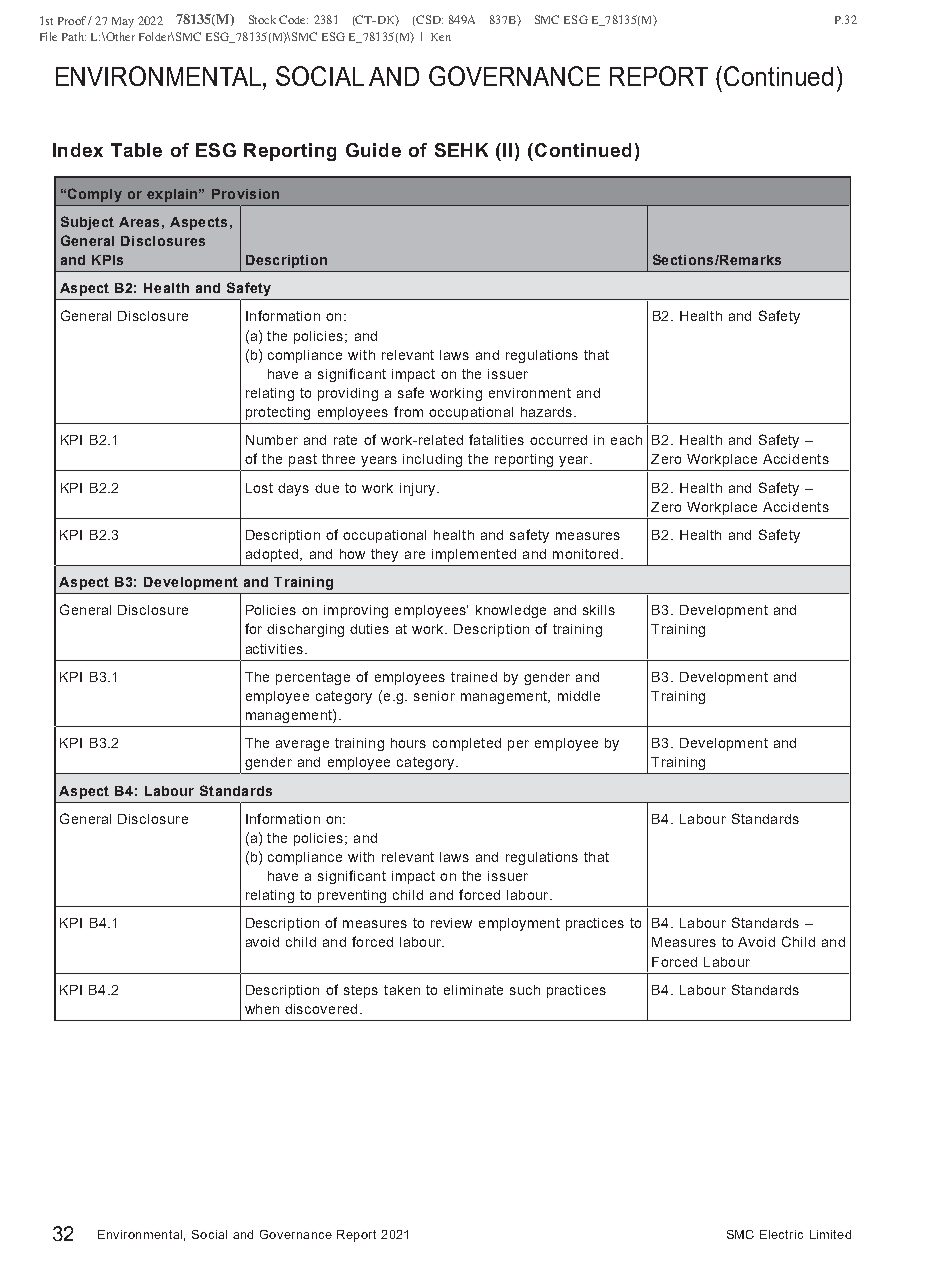 This screenshot has height=1288, width=949. Describe the element at coordinates (599, 610) in the screenshot. I see `skills` at that location.
